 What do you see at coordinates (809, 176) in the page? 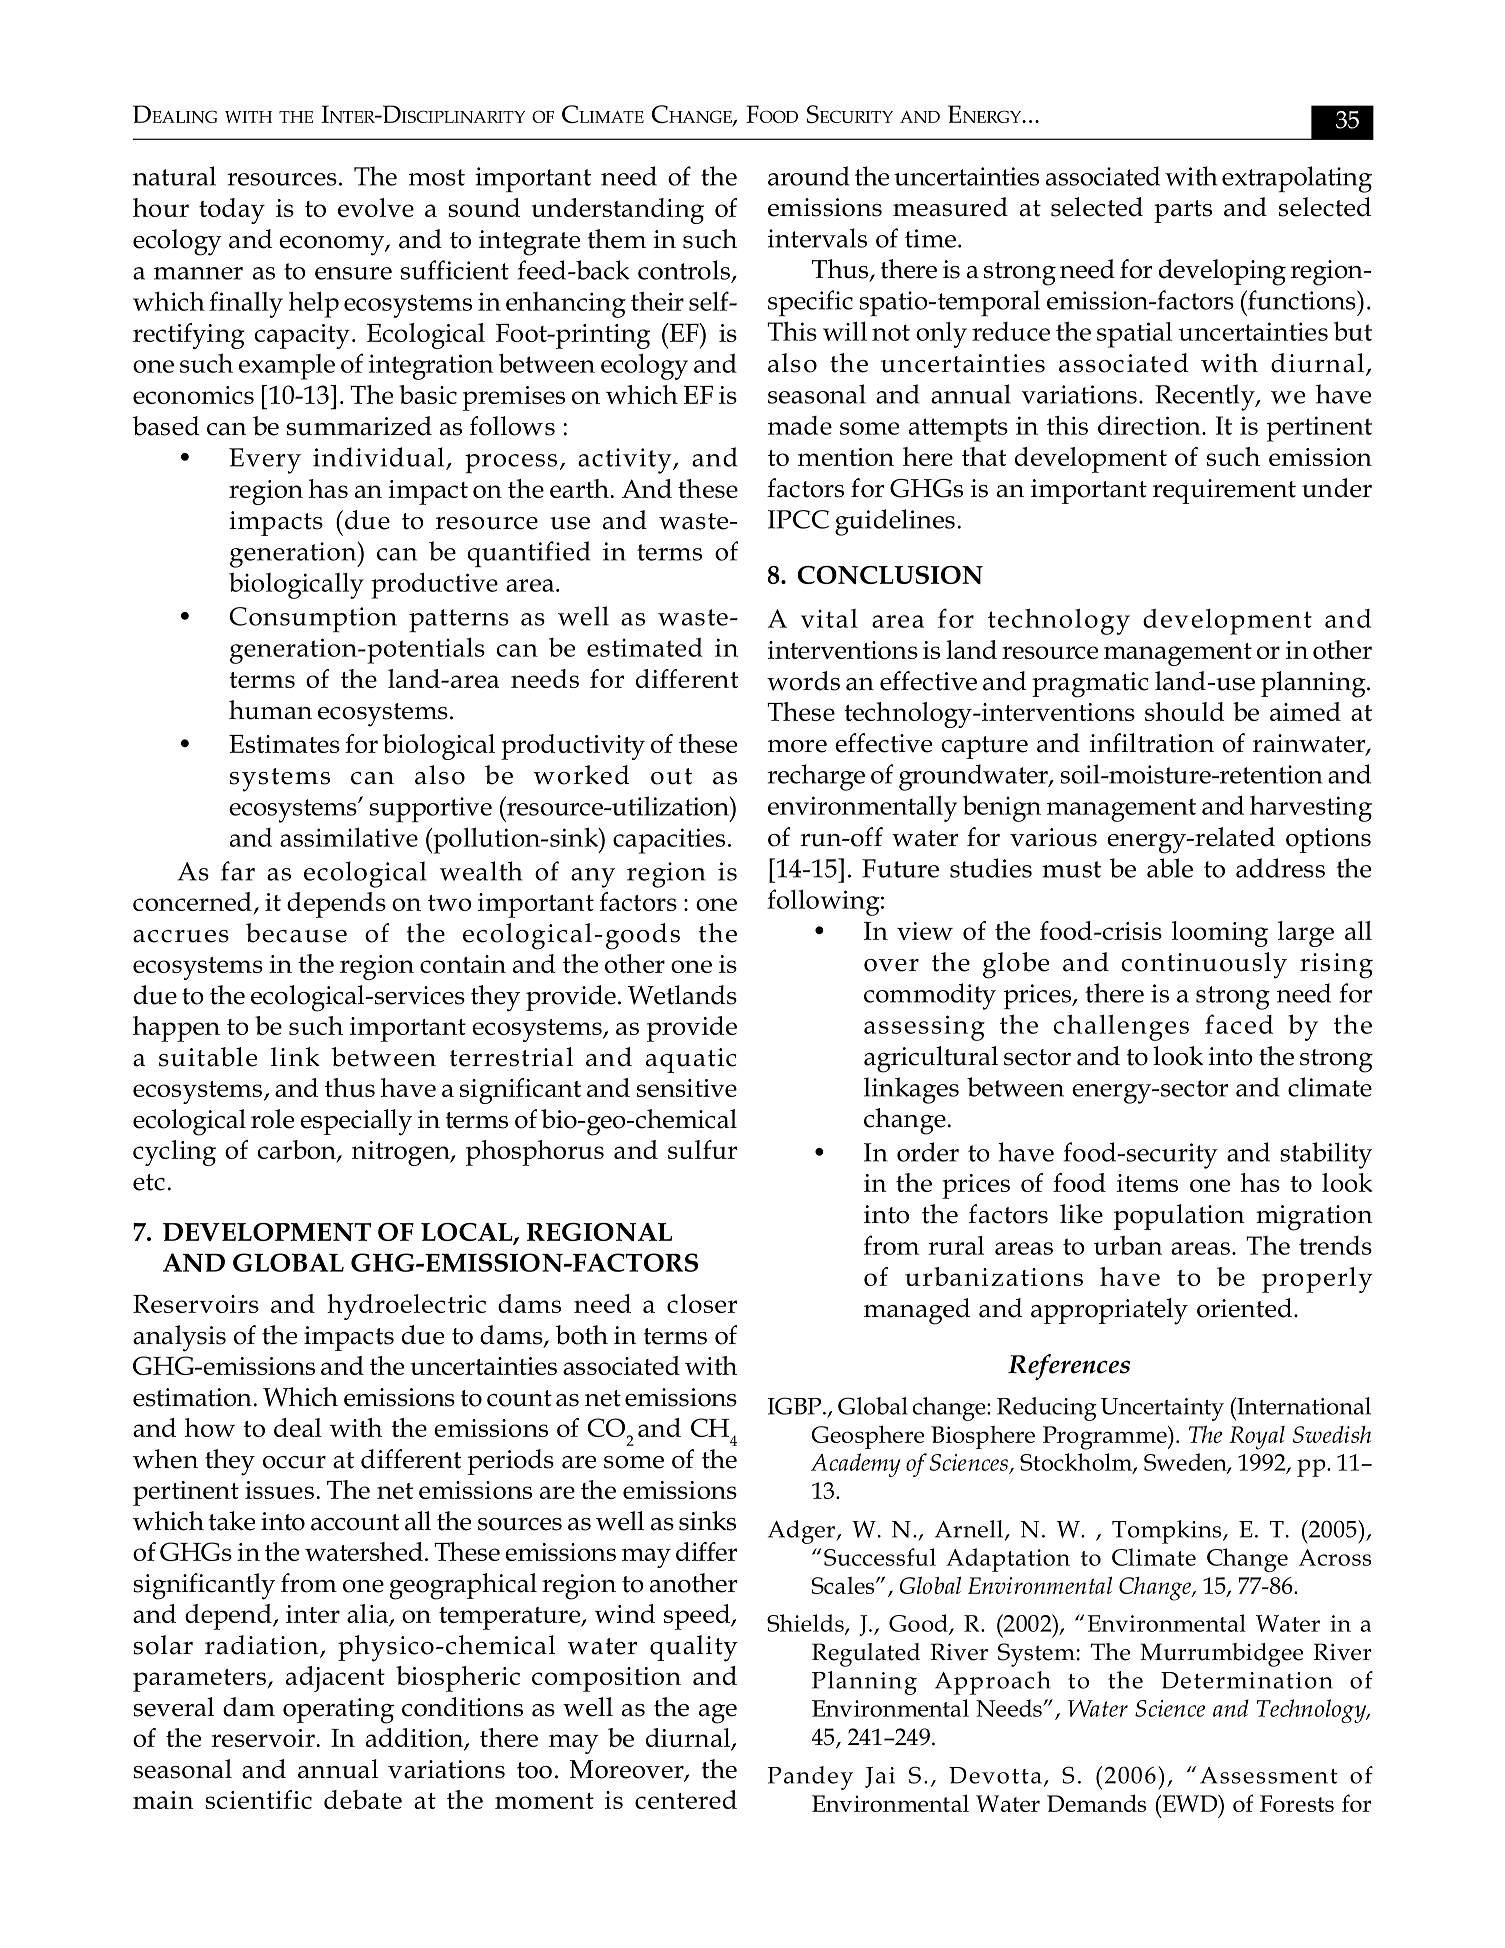
I see `around` at bounding box center [809, 176].
